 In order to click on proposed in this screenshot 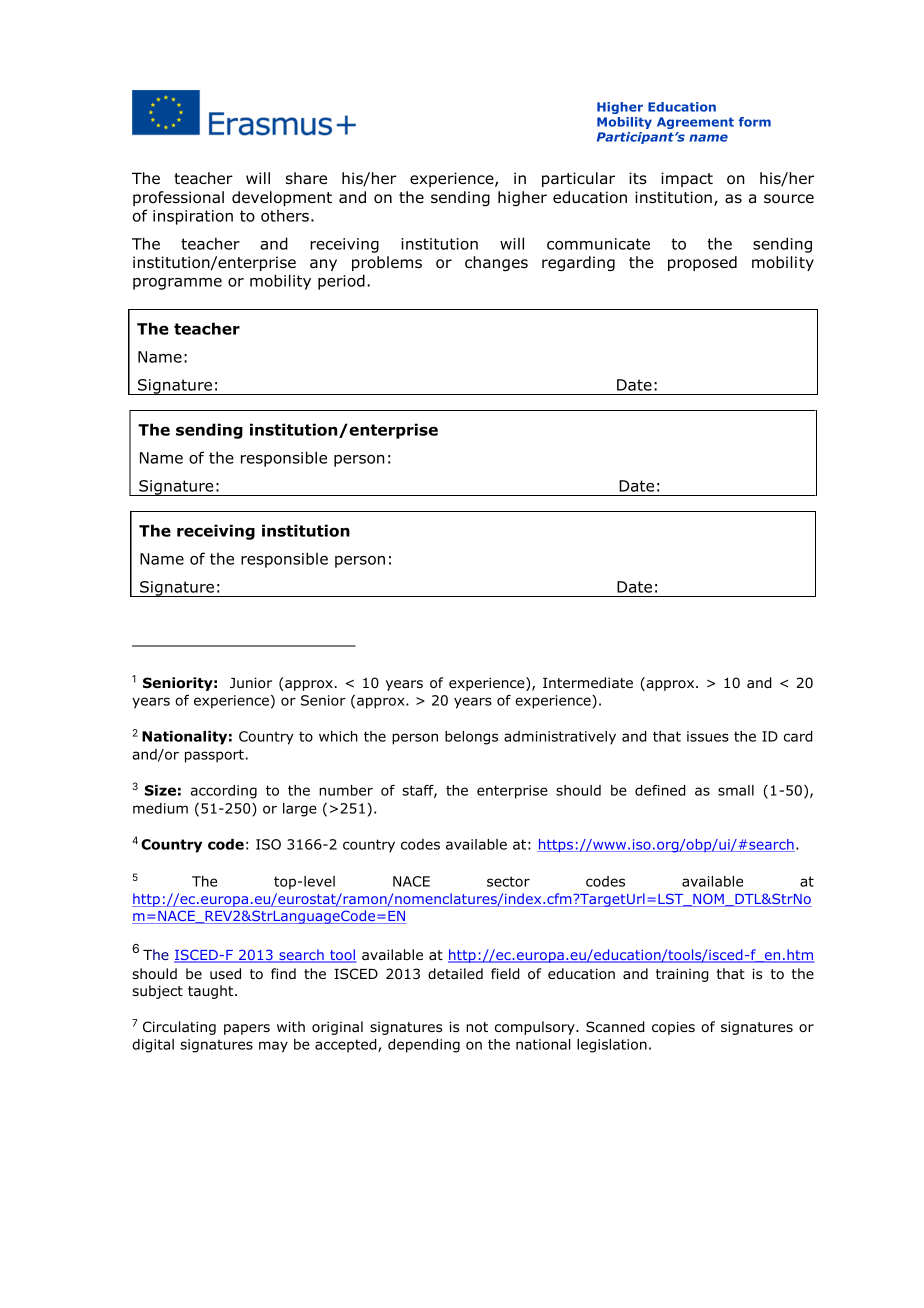, I will do `click(702, 263)`.
